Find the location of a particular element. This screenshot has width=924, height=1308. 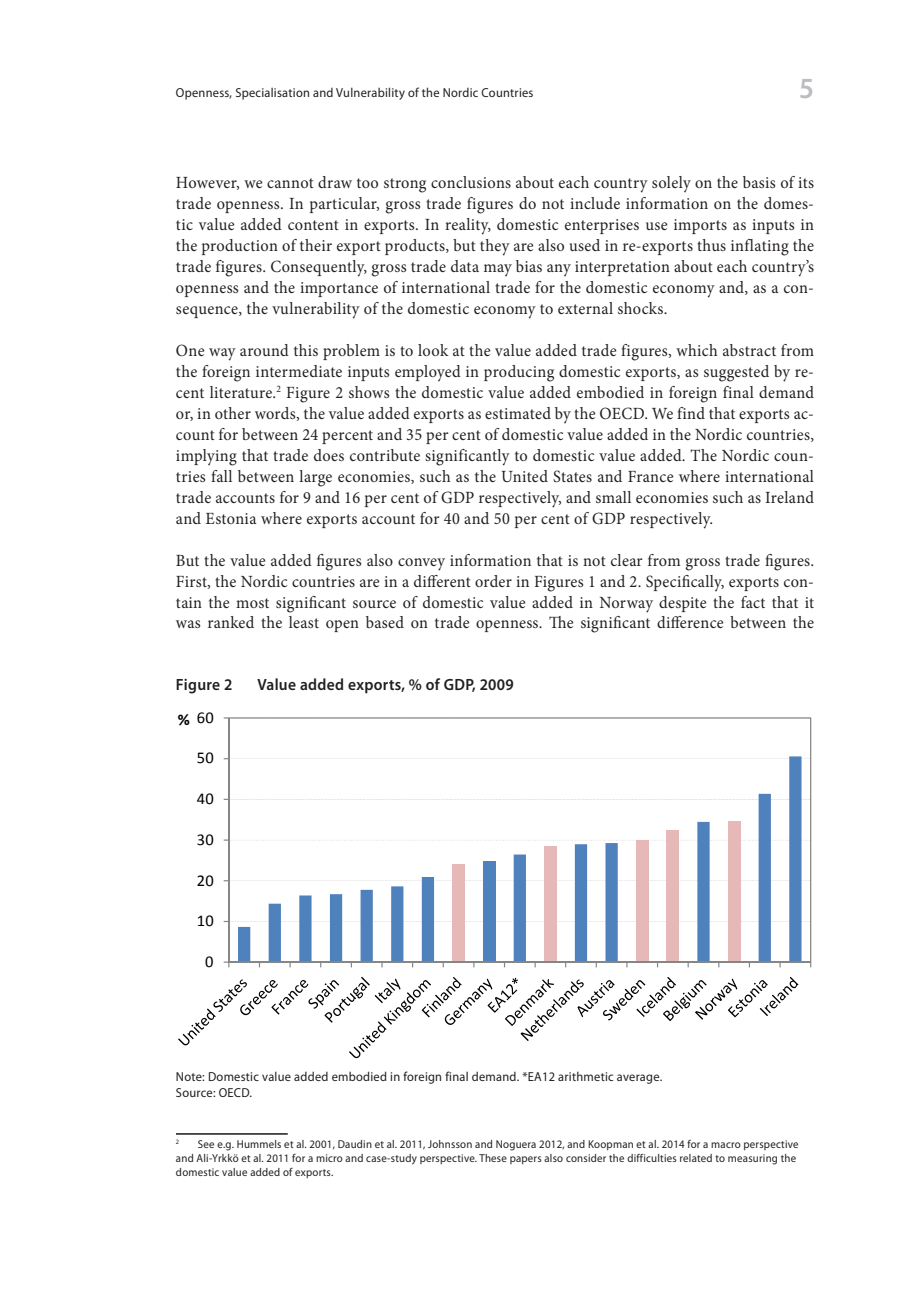

draw is located at coordinates (335, 182).
